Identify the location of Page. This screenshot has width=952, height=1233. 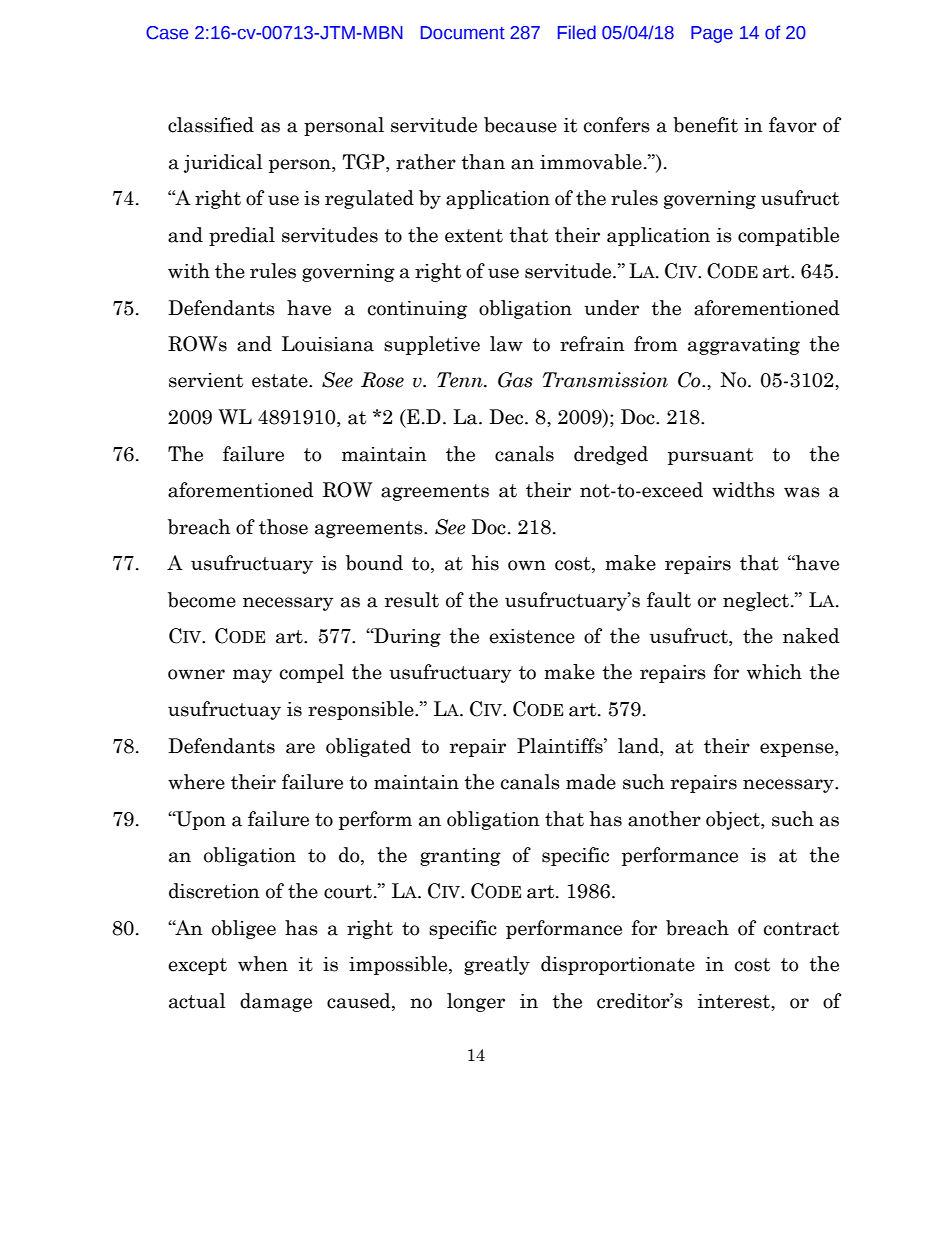
(712, 34).
